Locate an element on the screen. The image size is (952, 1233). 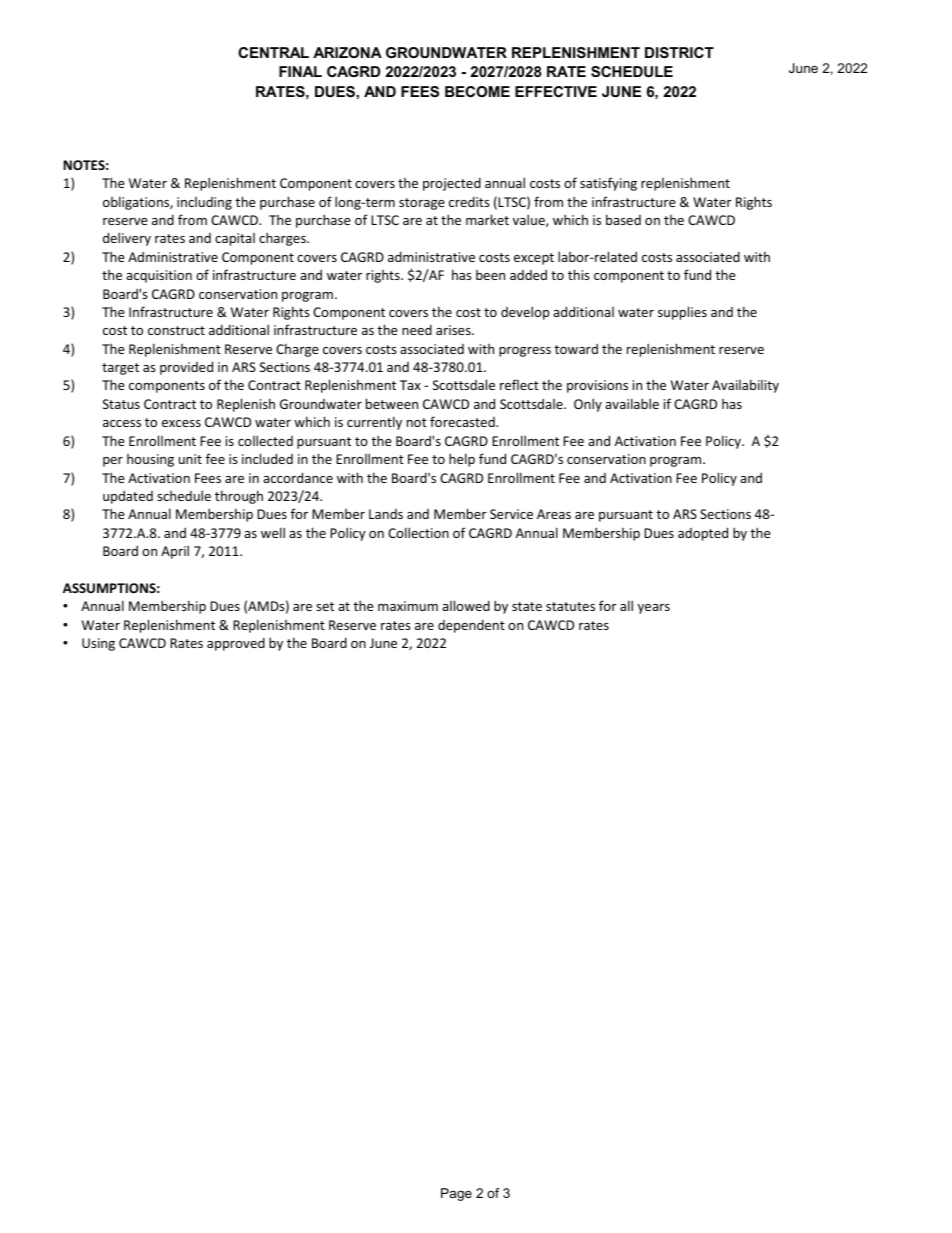
dependent is located at coordinates (471, 626).
